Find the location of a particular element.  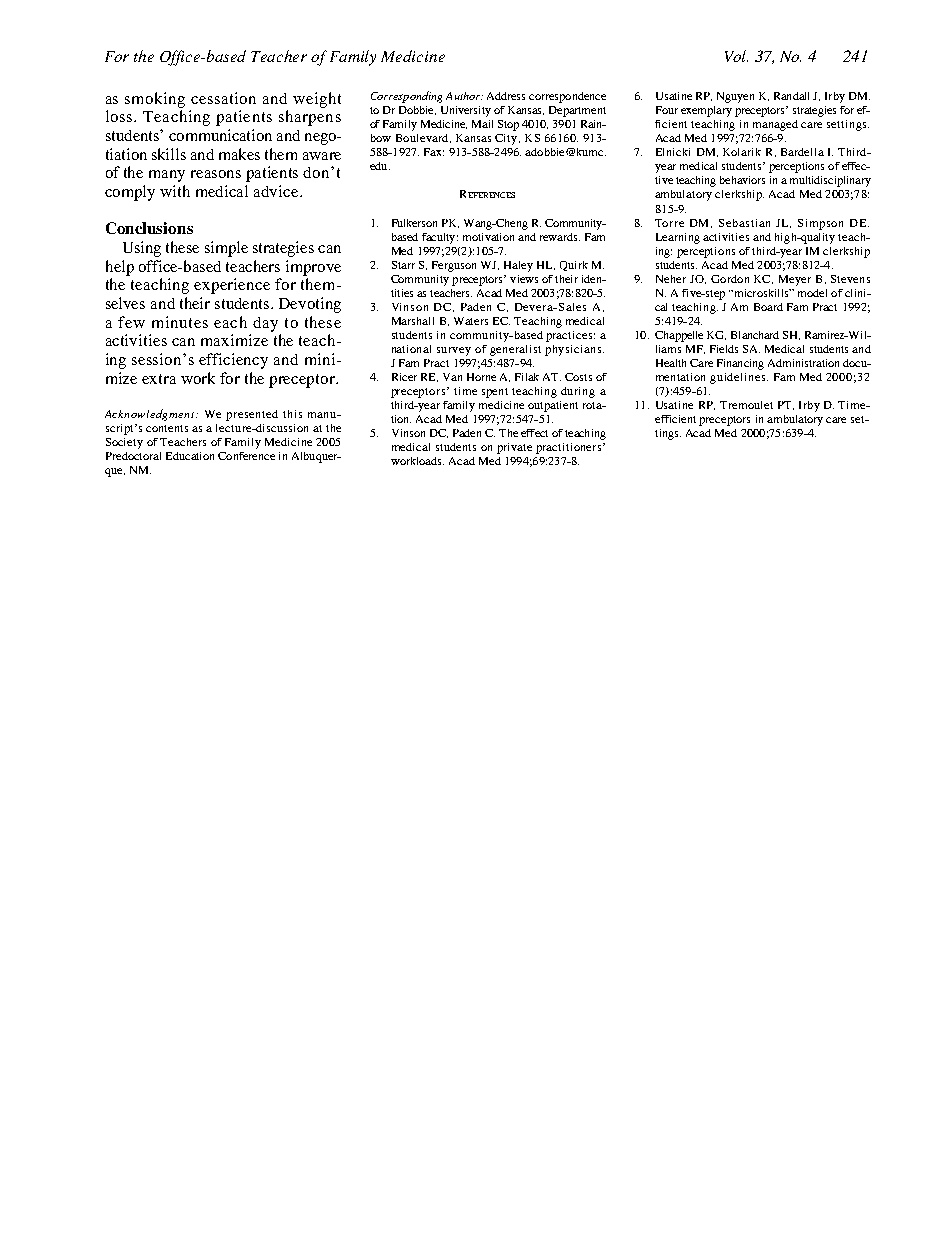

Author is located at coordinates (464, 96).
